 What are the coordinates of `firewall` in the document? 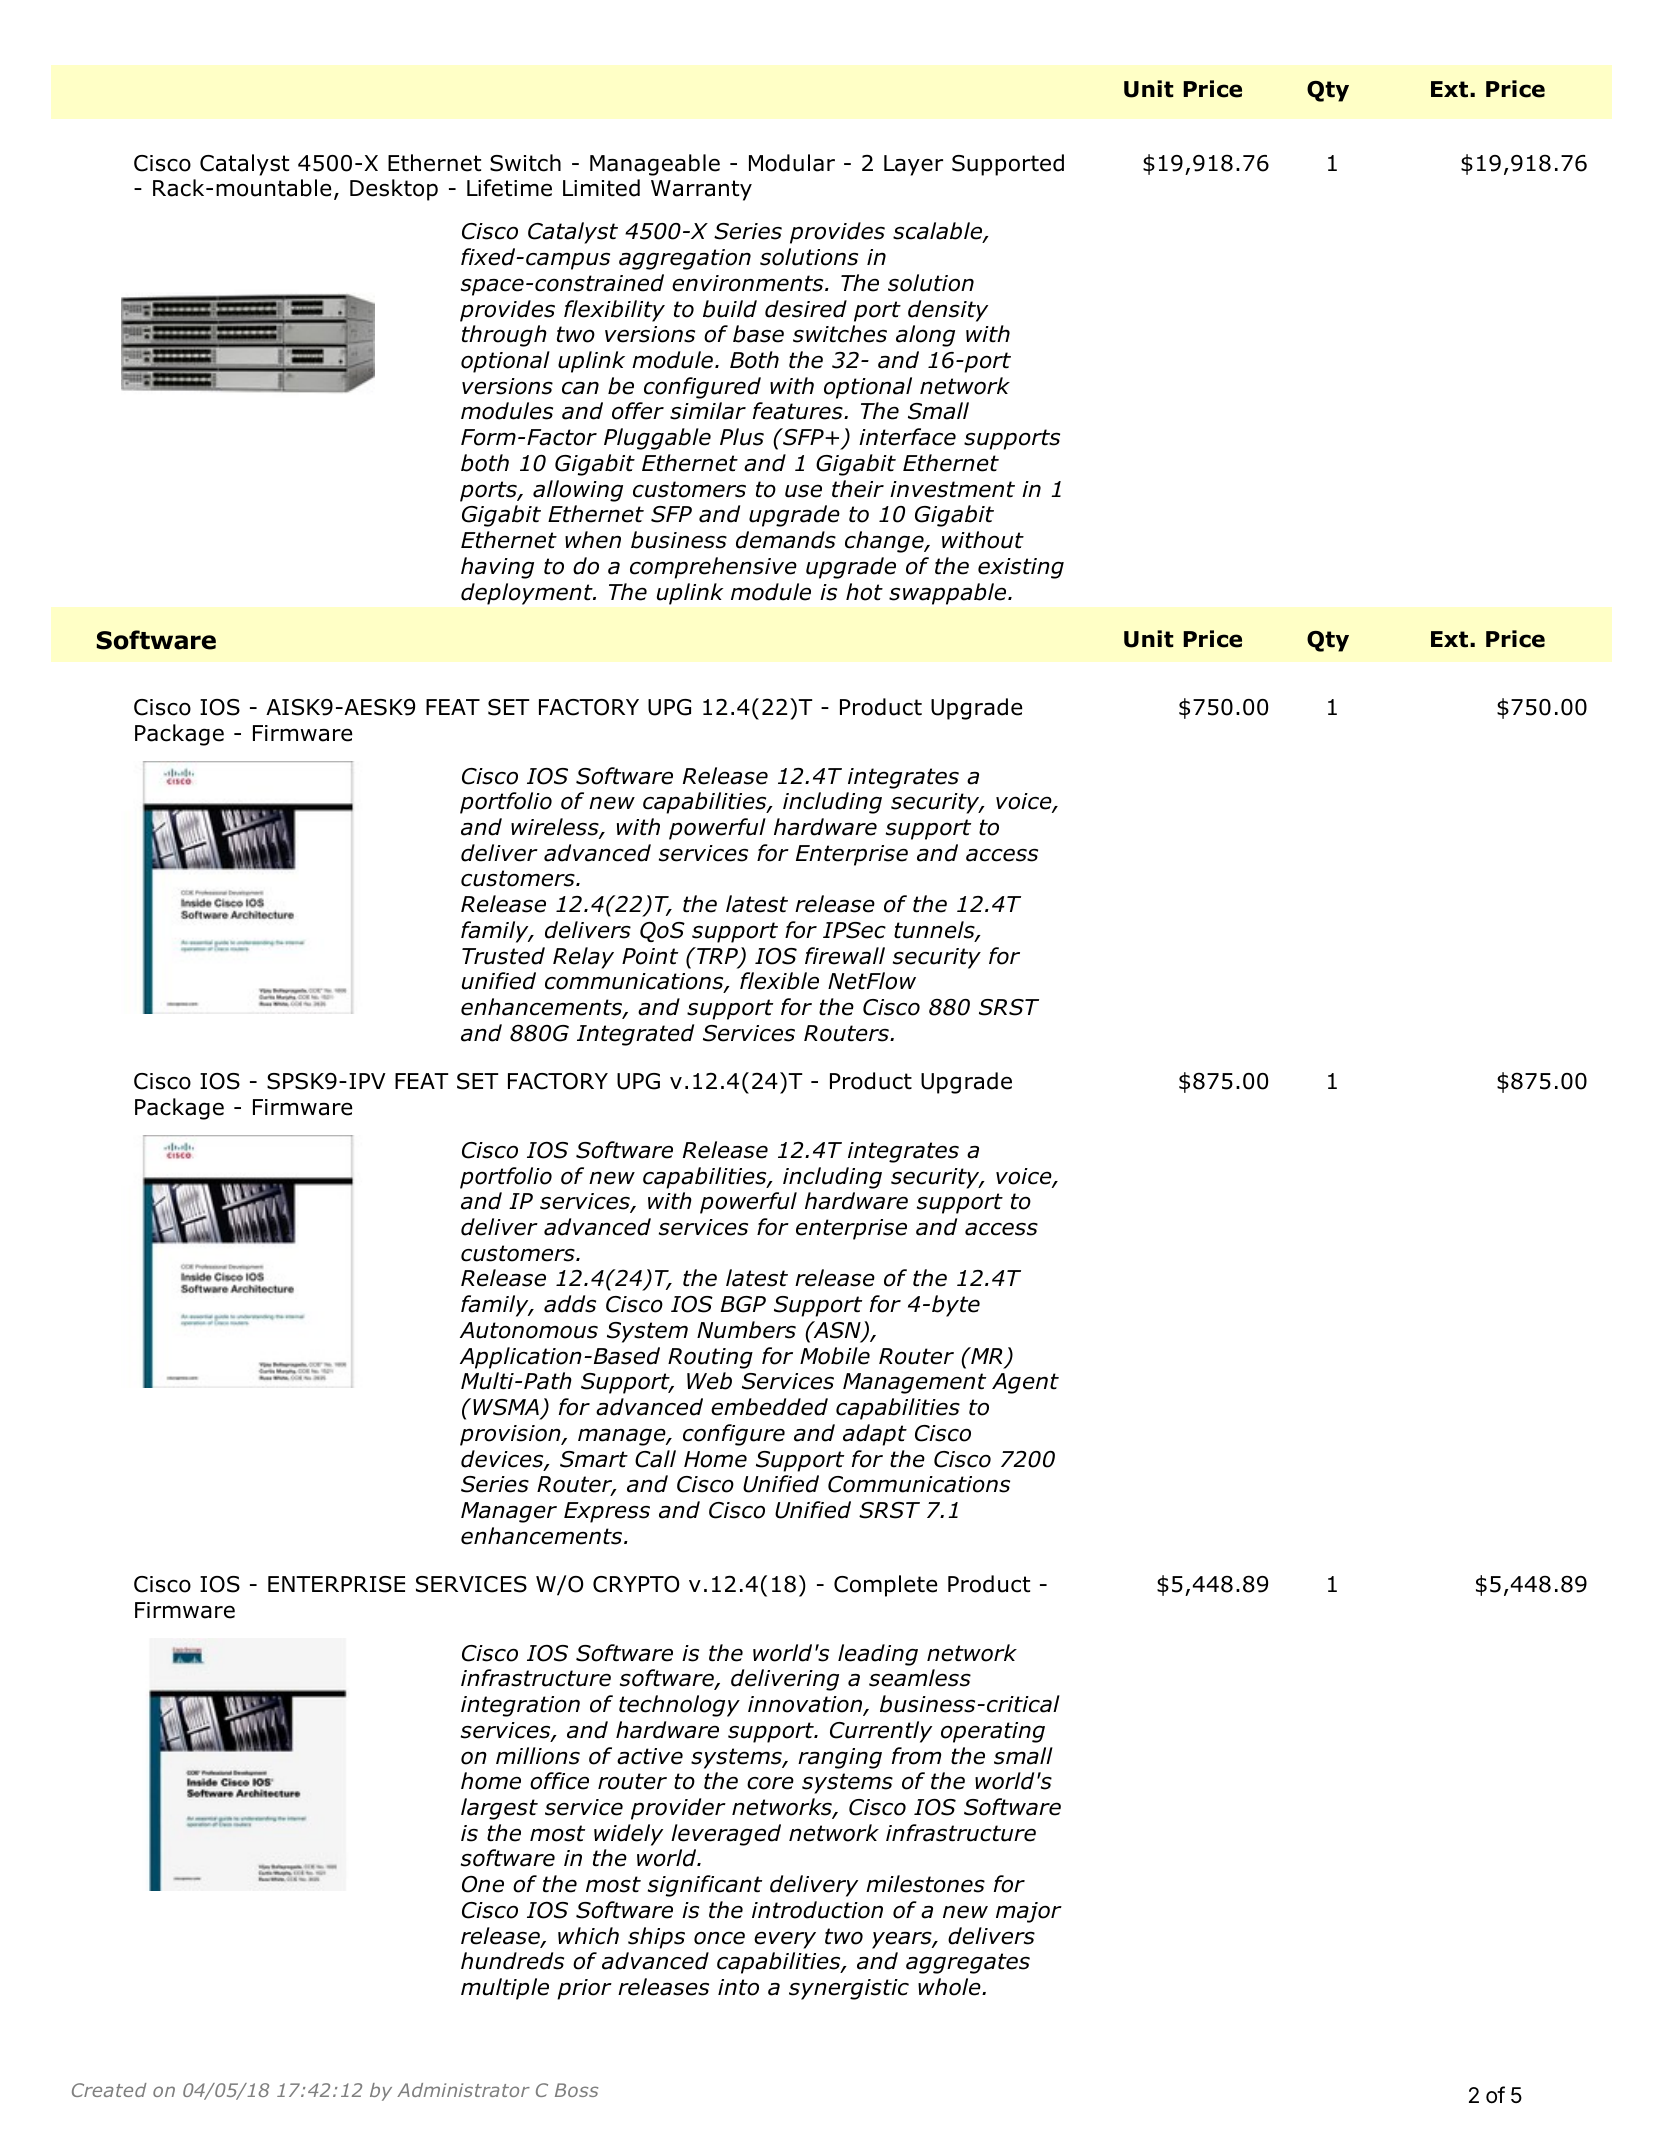 It's located at (845, 956).
